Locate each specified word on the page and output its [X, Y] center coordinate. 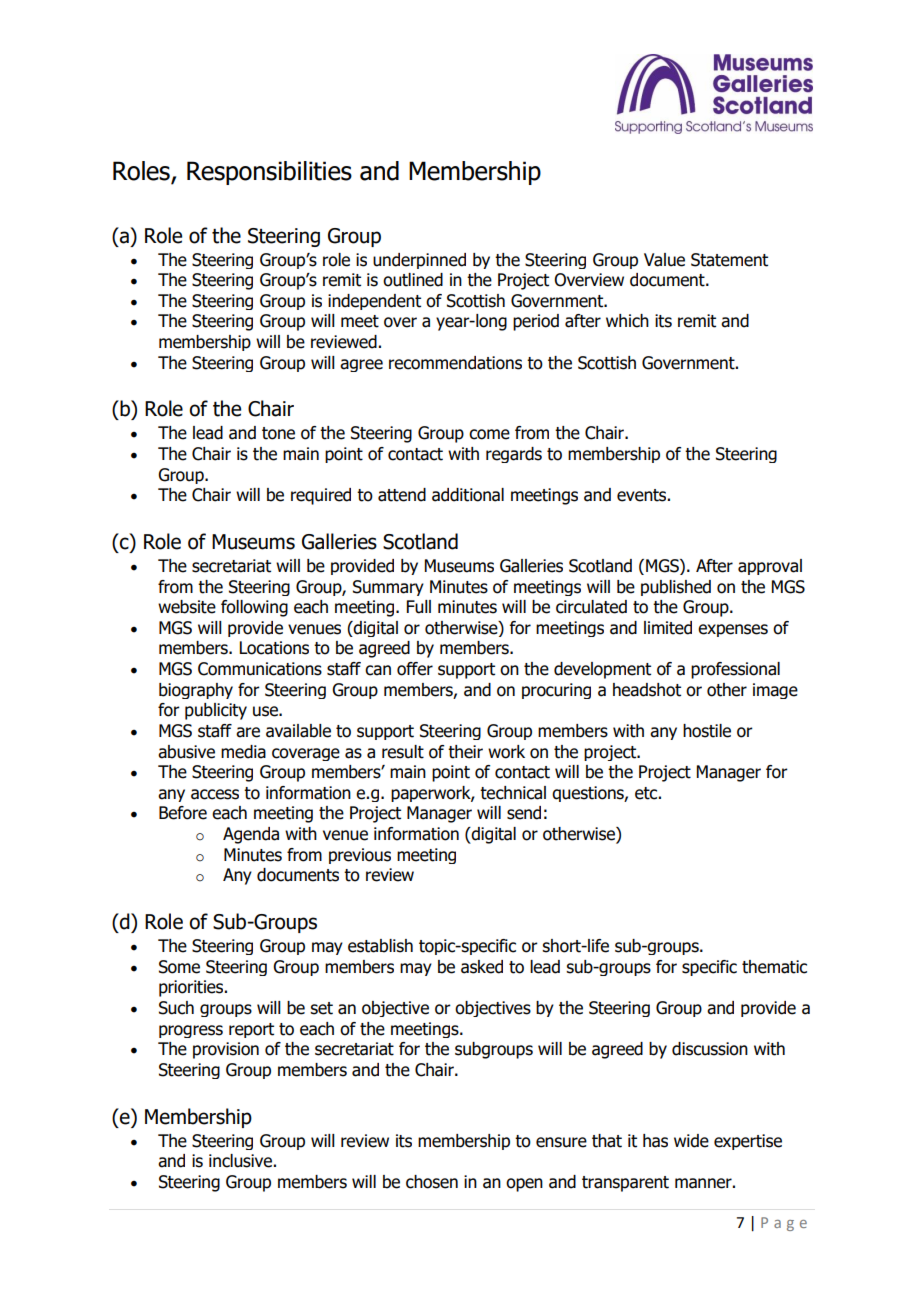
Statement [729, 260]
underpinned [419, 261]
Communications [260, 669]
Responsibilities [269, 173]
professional [735, 670]
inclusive [240, 1161]
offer [415, 669]
